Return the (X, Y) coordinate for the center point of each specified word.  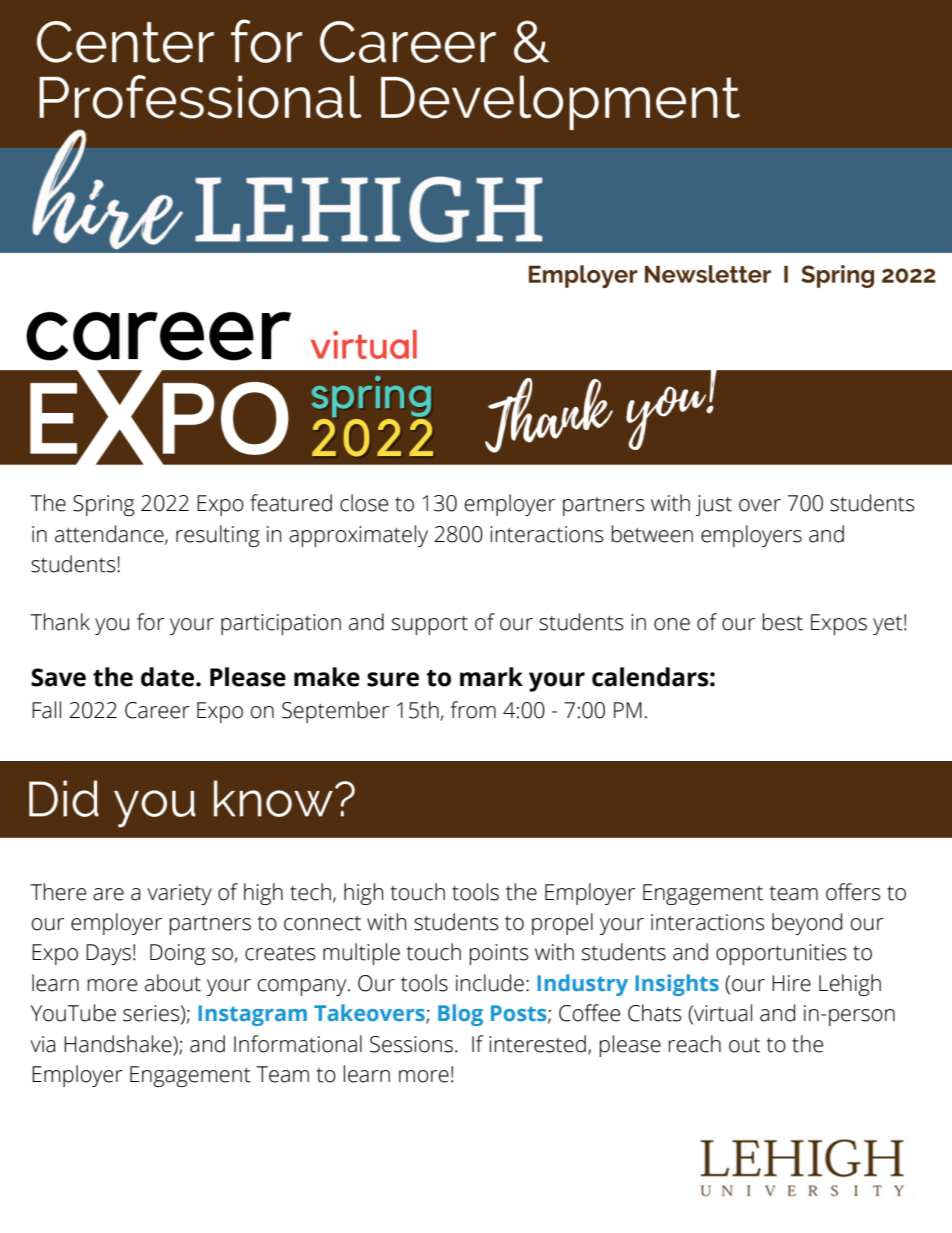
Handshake (119, 1044)
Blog (460, 1015)
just (714, 505)
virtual (722, 1014)
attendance (110, 534)
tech (310, 892)
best (783, 622)
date (169, 677)
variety (180, 894)
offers (853, 892)
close (364, 503)
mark (491, 677)
